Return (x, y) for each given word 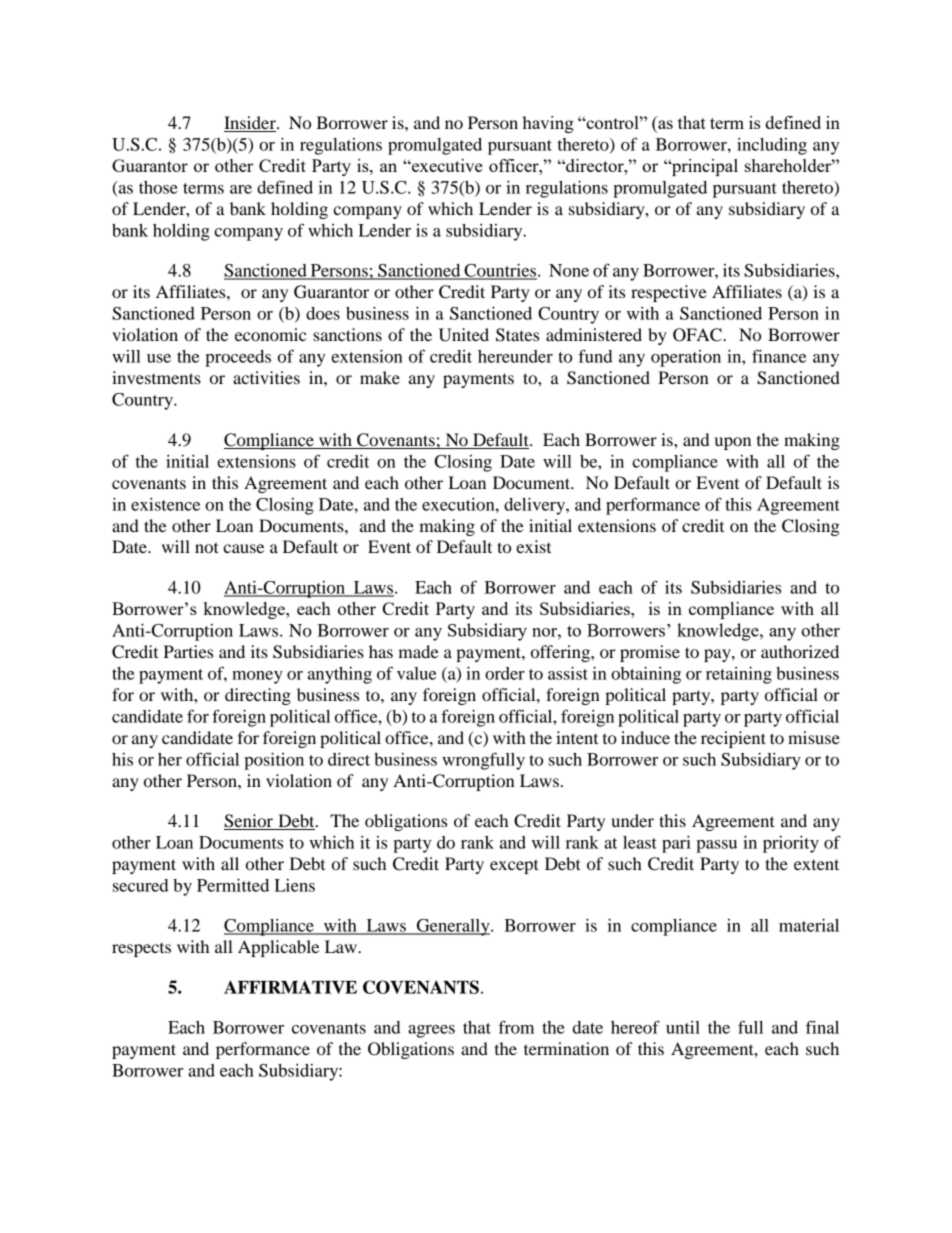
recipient (733, 739)
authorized (800, 651)
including (772, 146)
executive (446, 165)
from (516, 1027)
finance (779, 356)
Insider (251, 124)
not (207, 547)
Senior (249, 822)
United (464, 335)
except (514, 866)
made (418, 651)
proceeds (238, 358)
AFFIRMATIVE (290, 987)
